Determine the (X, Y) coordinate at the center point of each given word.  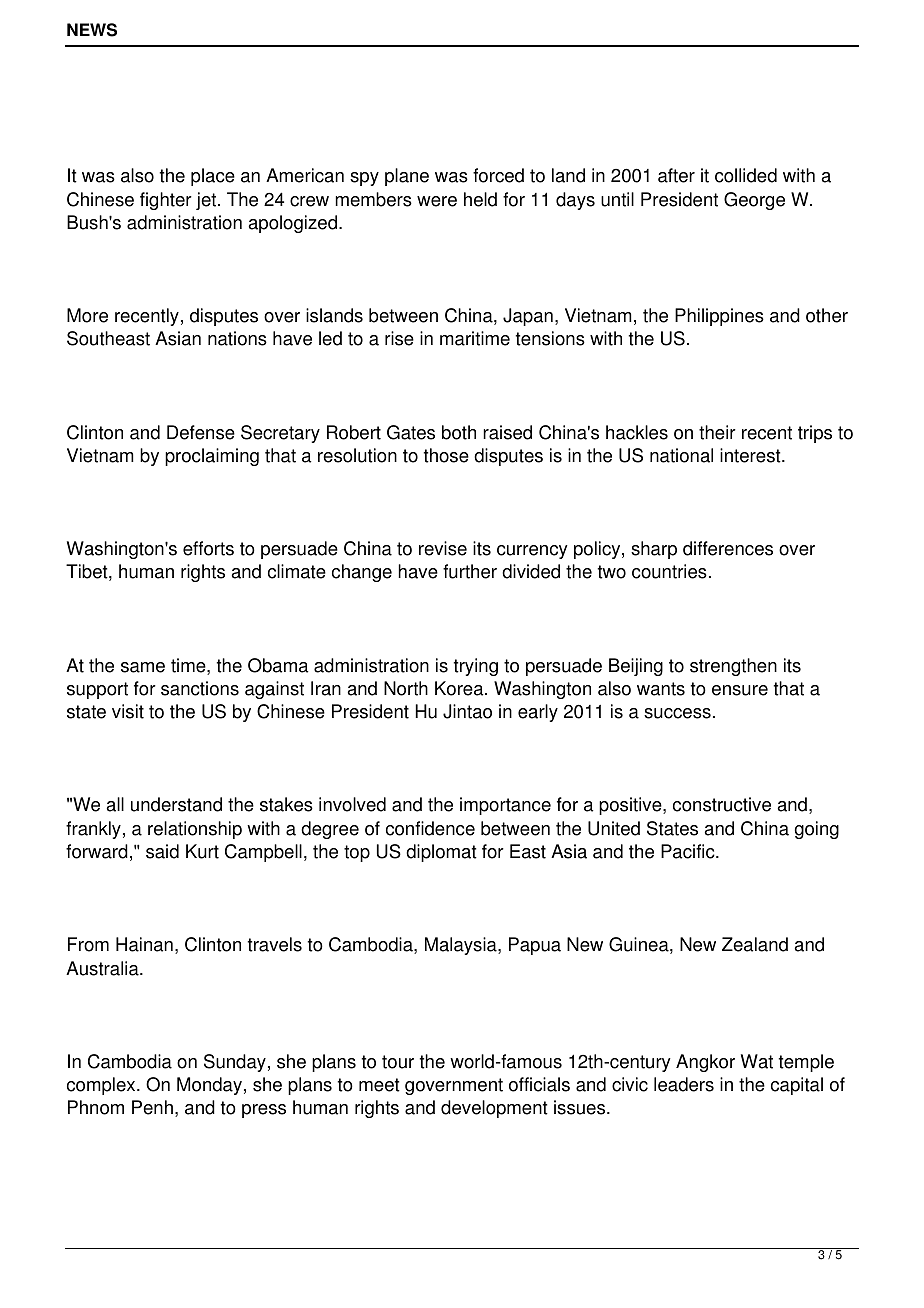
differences (728, 548)
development (494, 1109)
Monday (209, 1086)
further (470, 571)
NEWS (92, 30)
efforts (208, 548)
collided (746, 175)
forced (498, 175)
